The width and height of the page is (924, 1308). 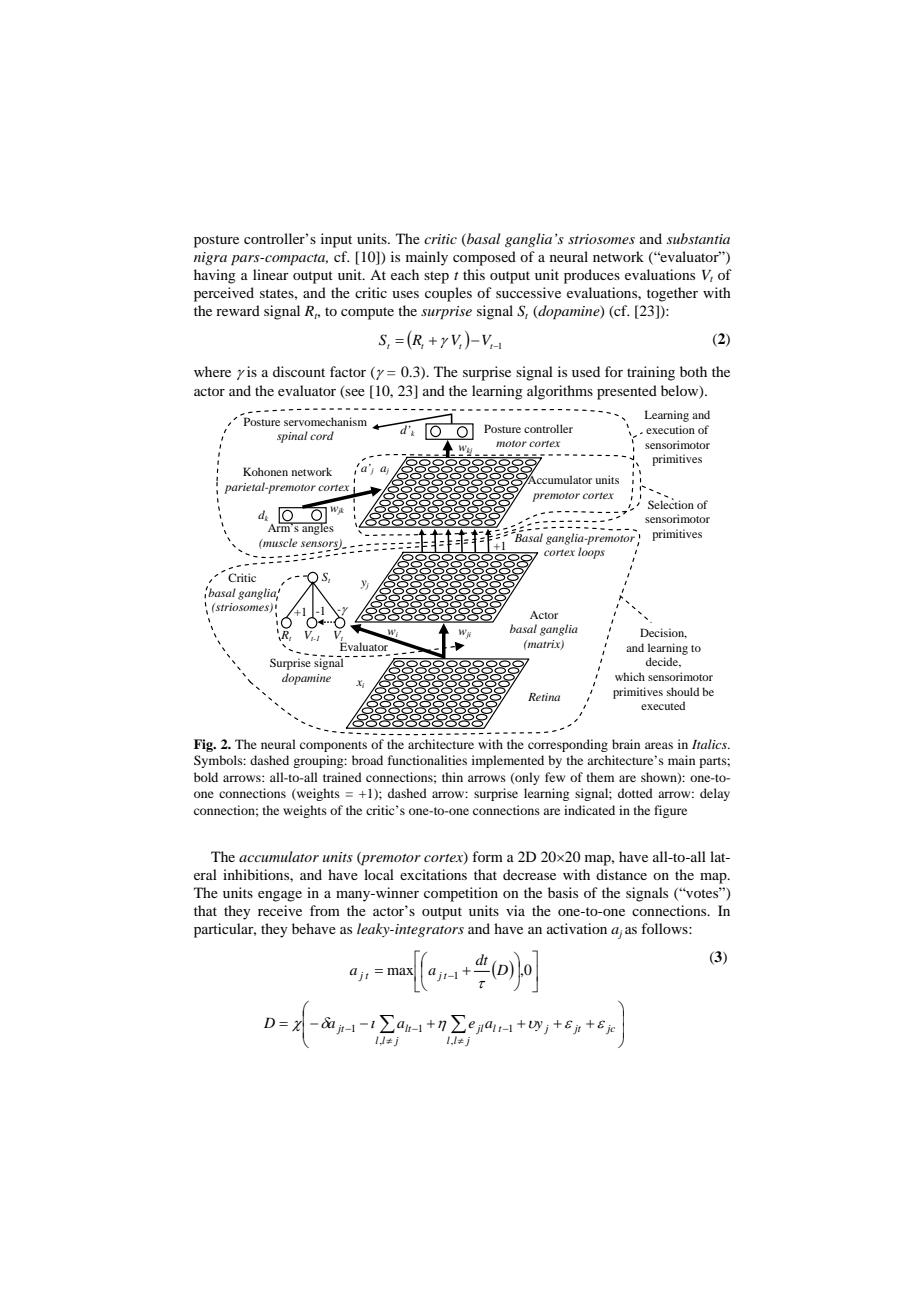 I want to click on receive, so click(x=280, y=910).
